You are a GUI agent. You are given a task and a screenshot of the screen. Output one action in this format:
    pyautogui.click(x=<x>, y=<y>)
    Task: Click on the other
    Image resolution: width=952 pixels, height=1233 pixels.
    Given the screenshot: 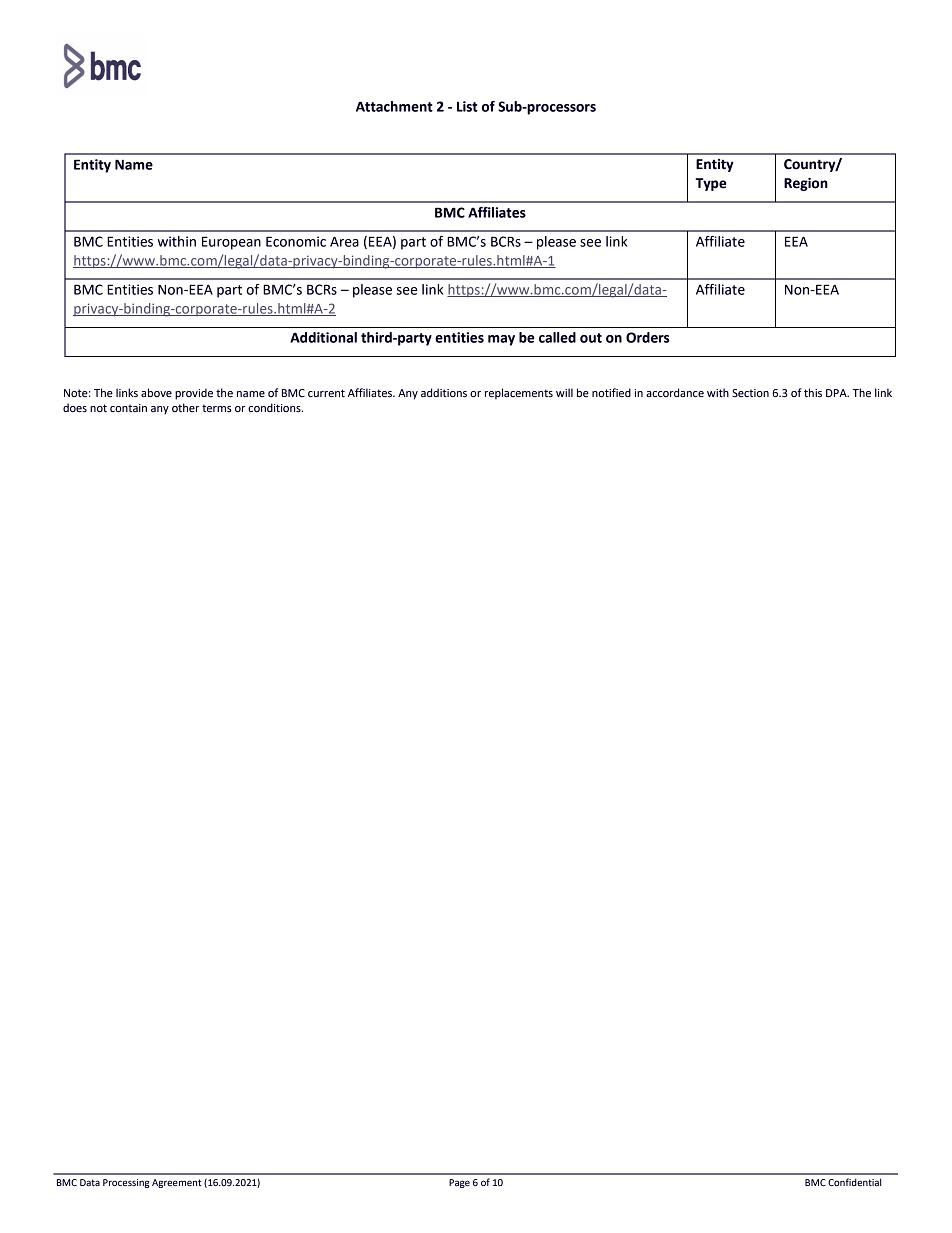 What is the action you would take?
    pyautogui.click(x=185, y=407)
